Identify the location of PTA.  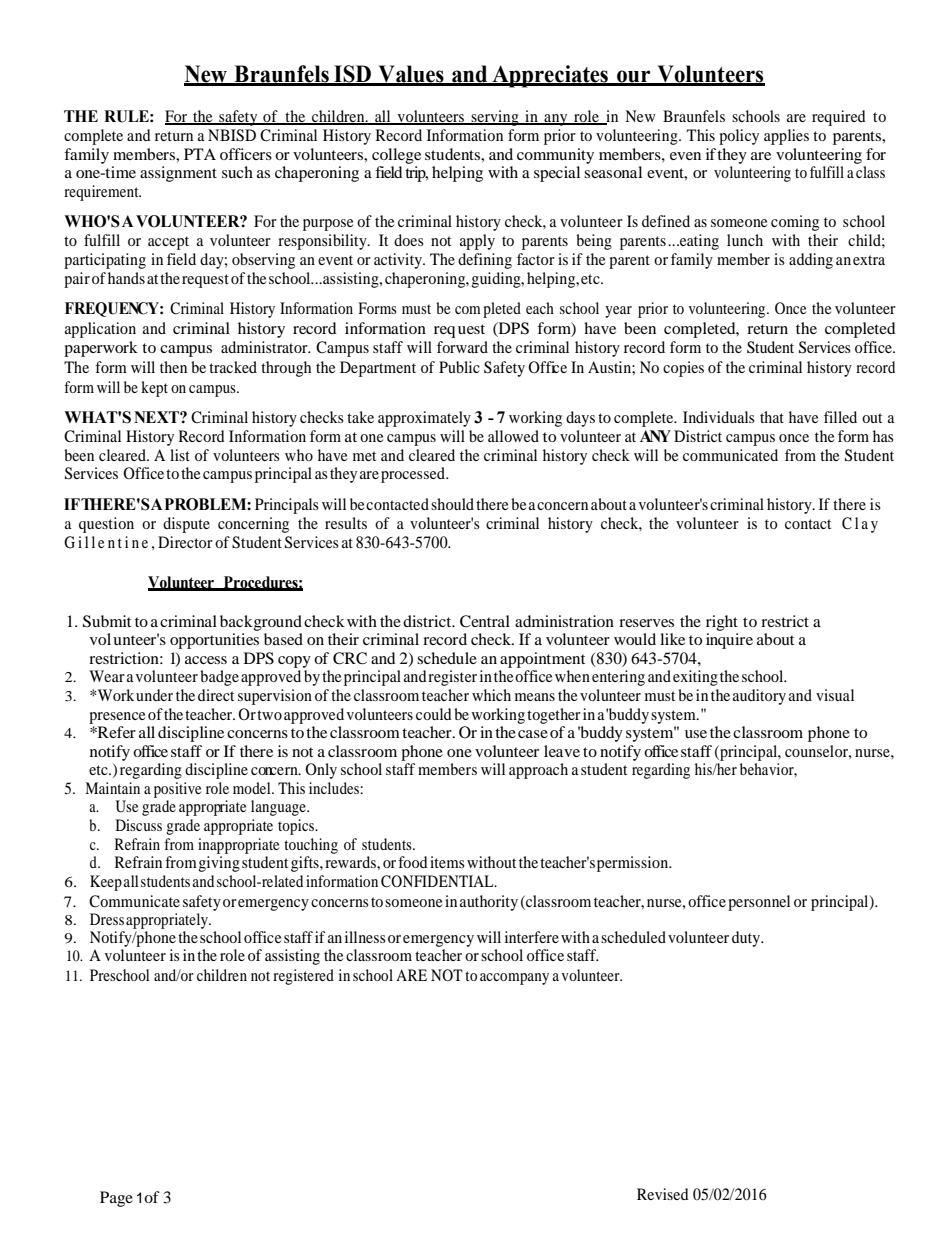
(200, 154).
